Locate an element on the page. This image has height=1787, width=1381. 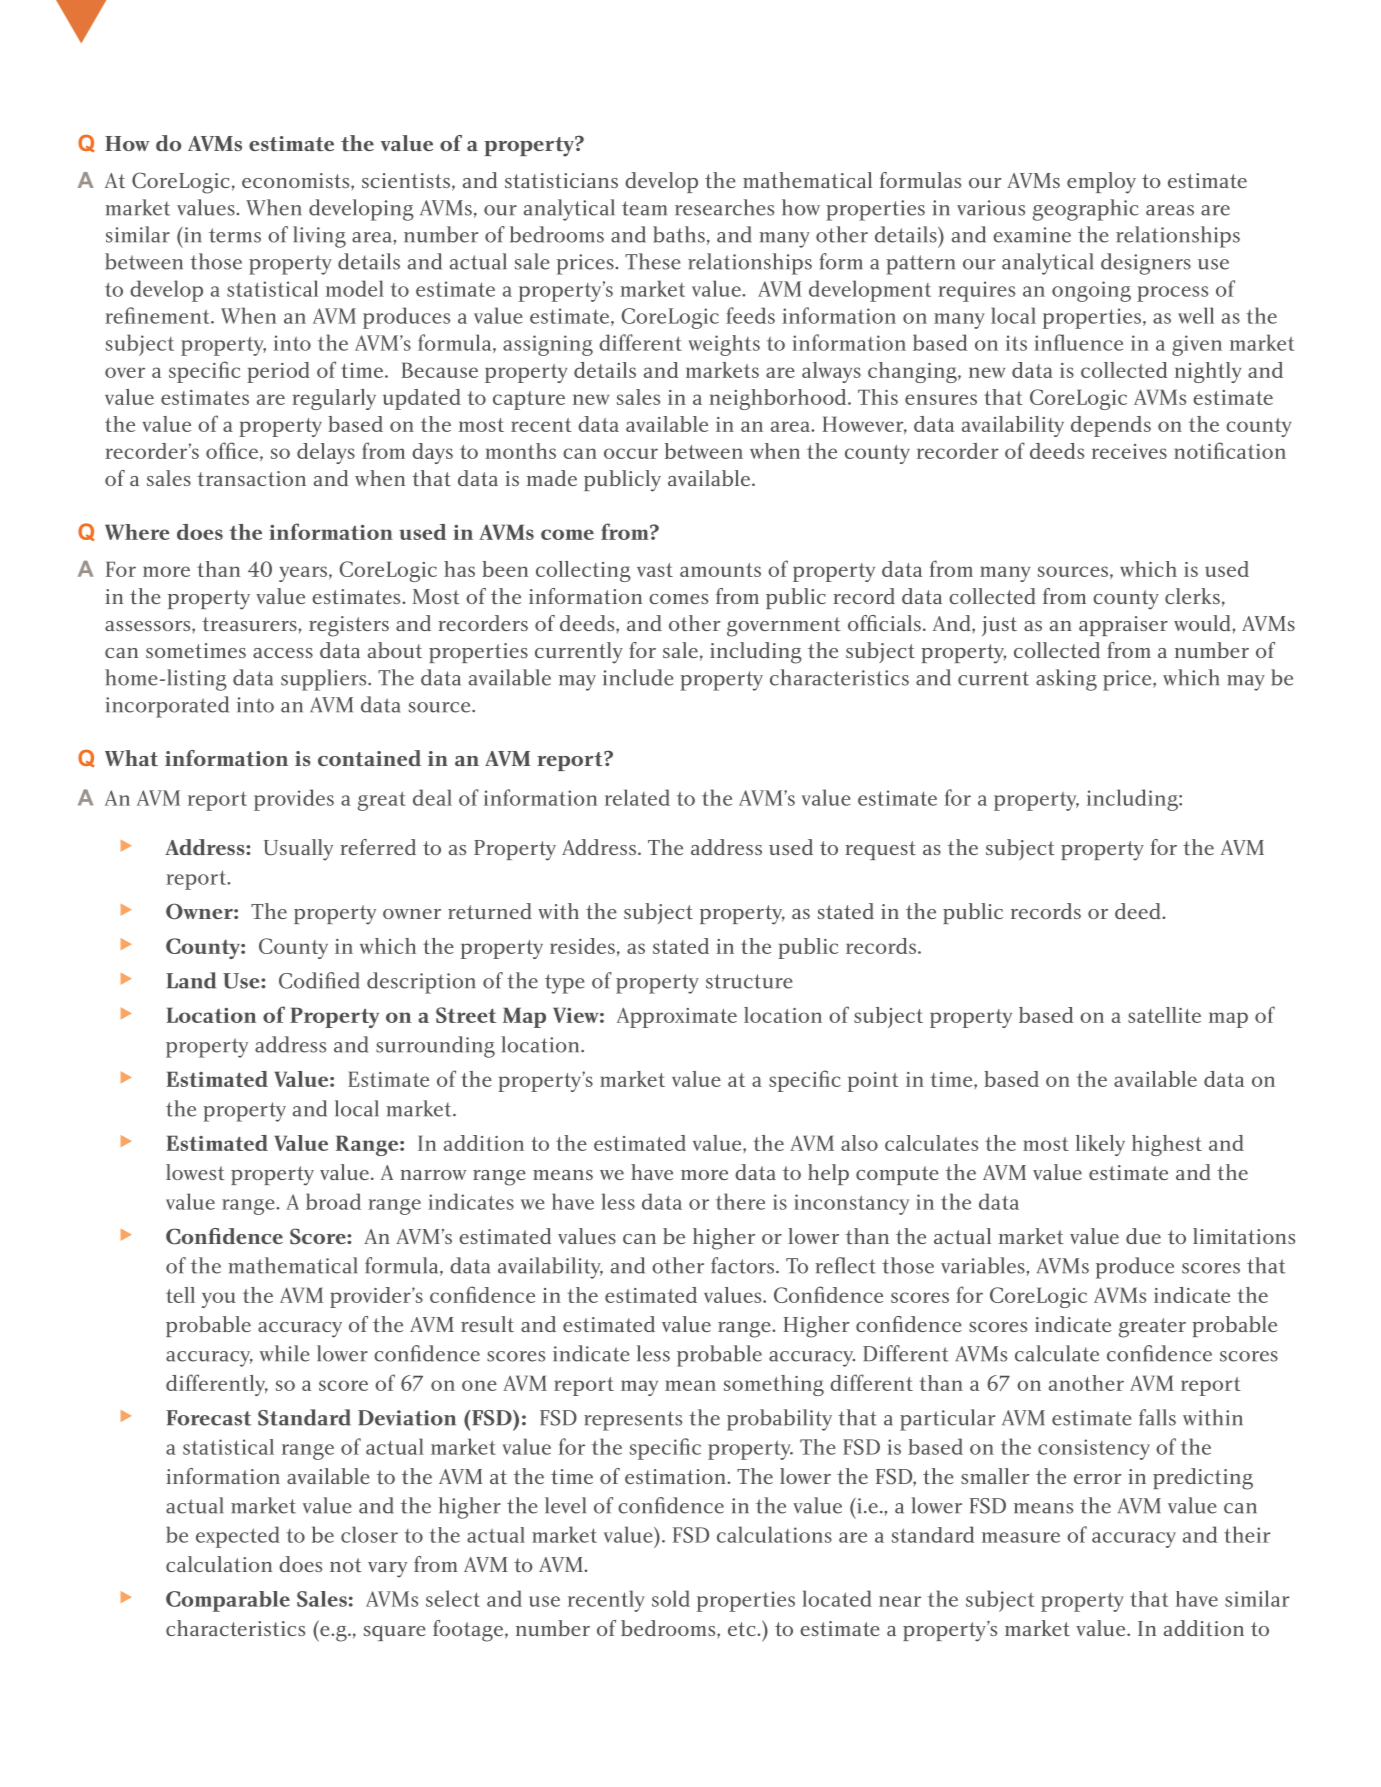
resides is located at coordinates (582, 946).
